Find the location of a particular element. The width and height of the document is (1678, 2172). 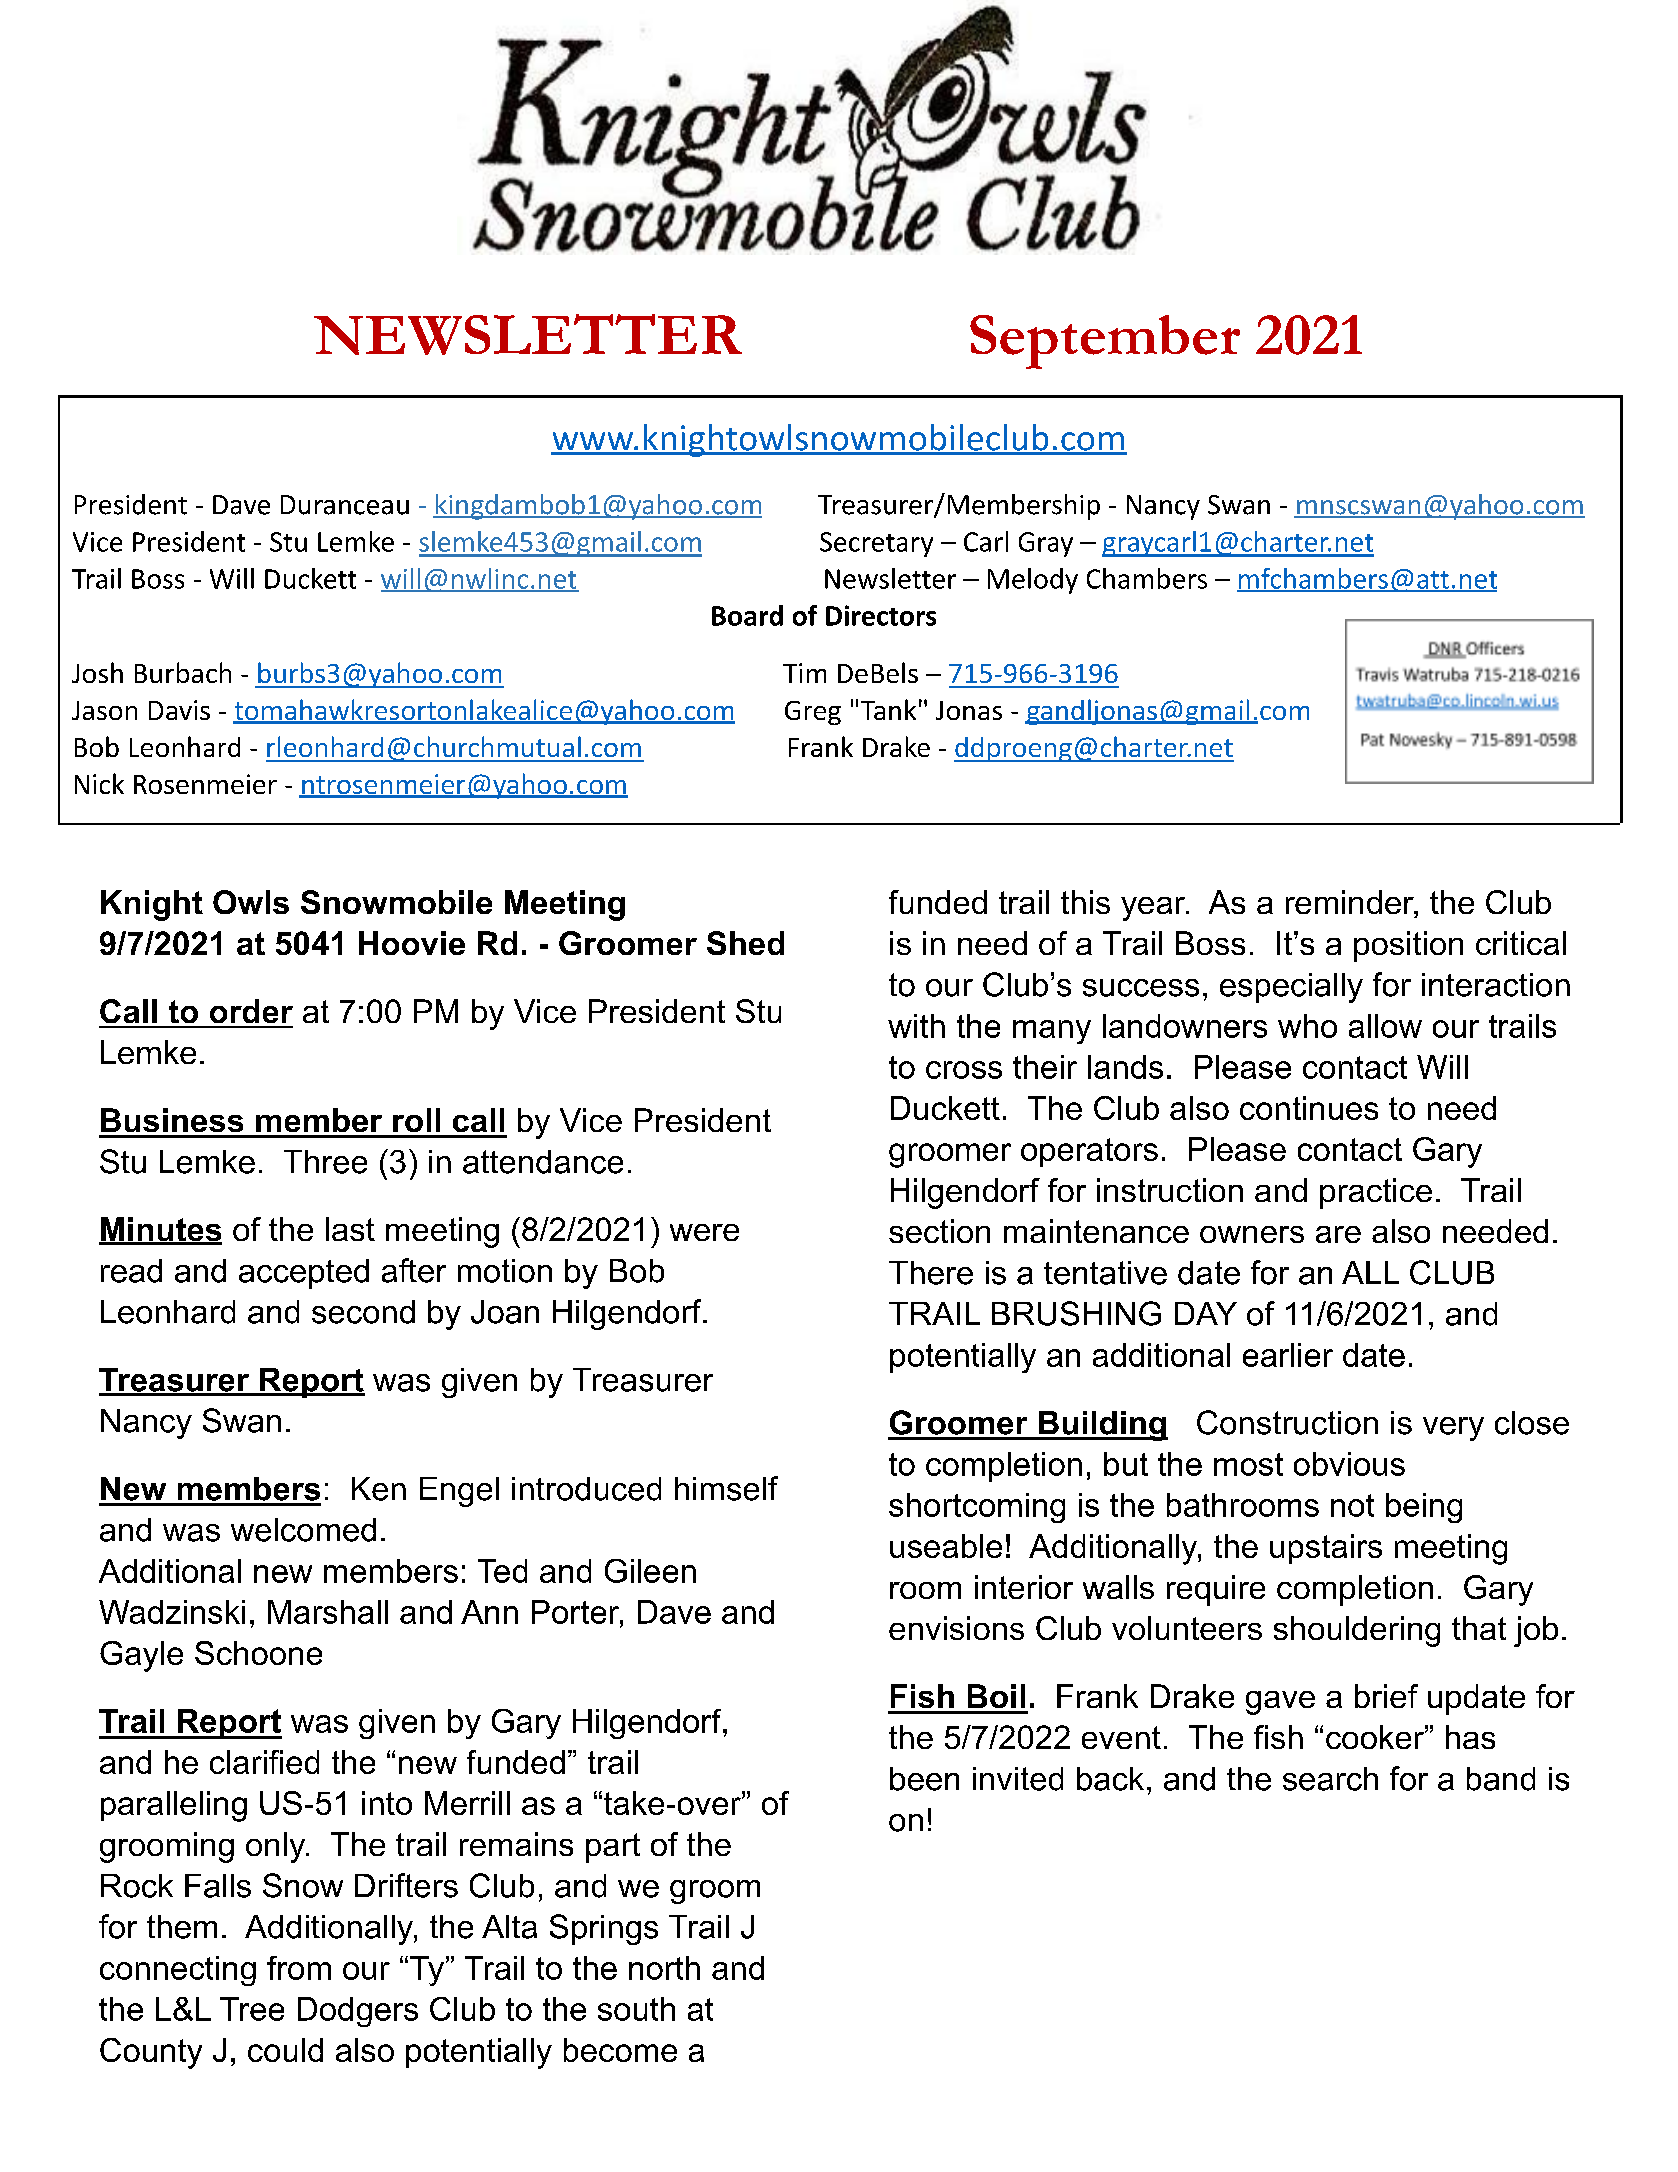

Shed is located at coordinates (745, 943).
